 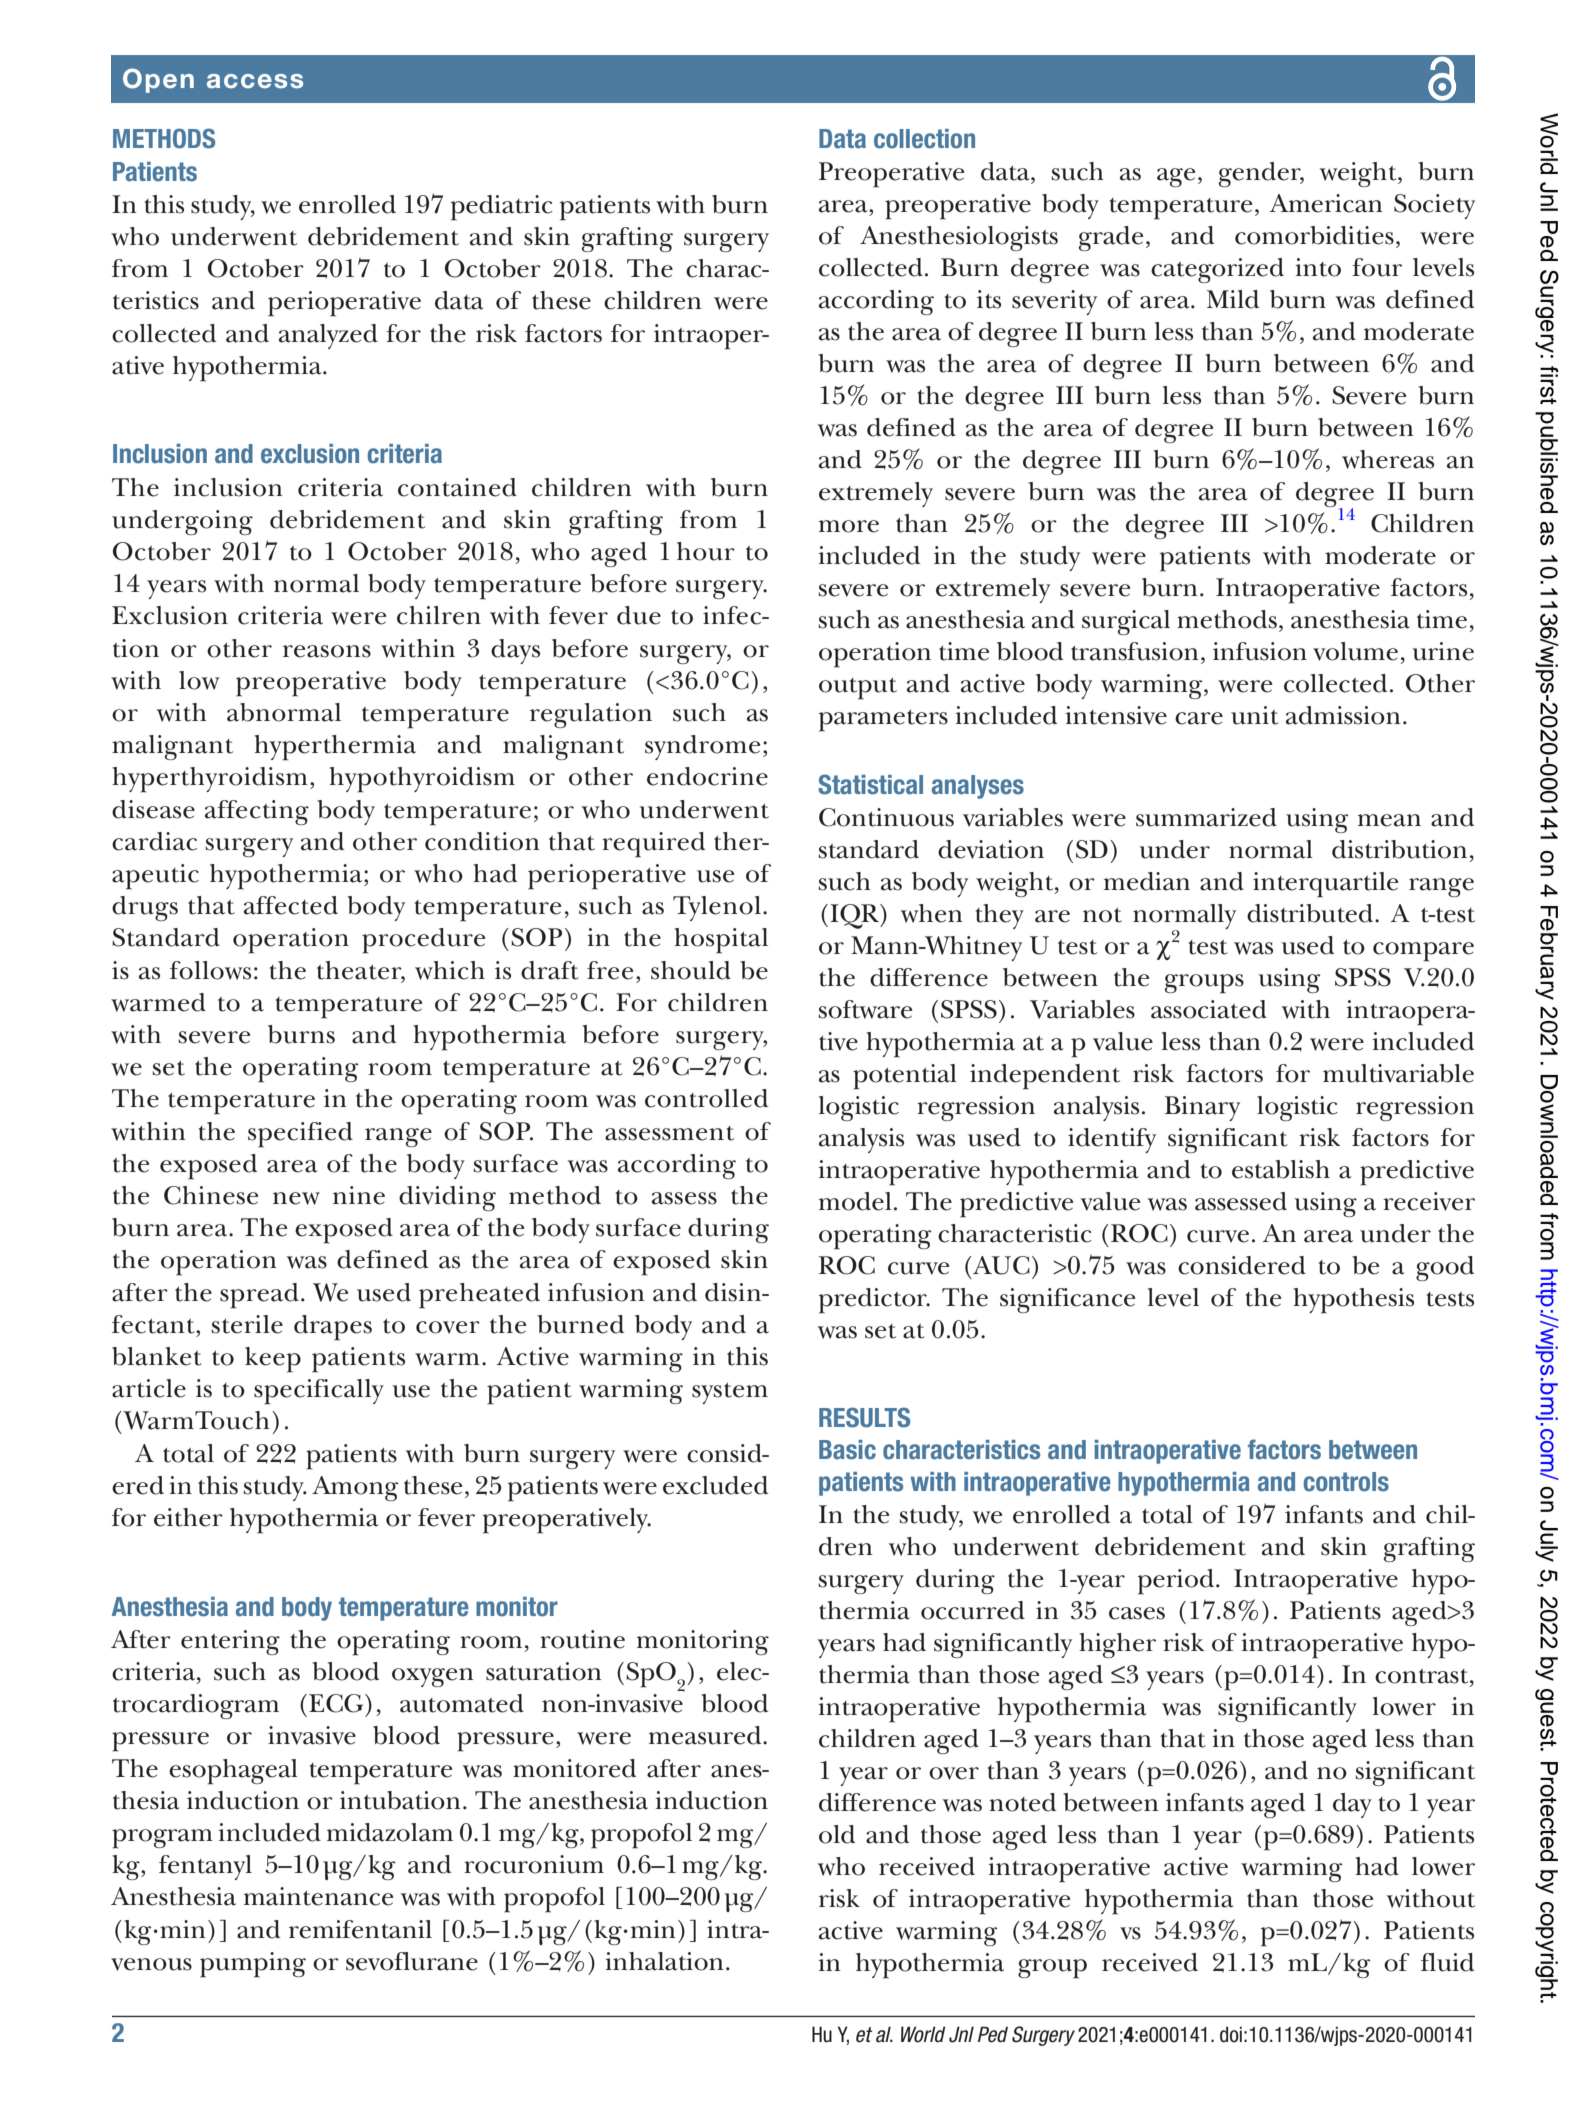 I want to click on drapes, so click(x=333, y=1328).
